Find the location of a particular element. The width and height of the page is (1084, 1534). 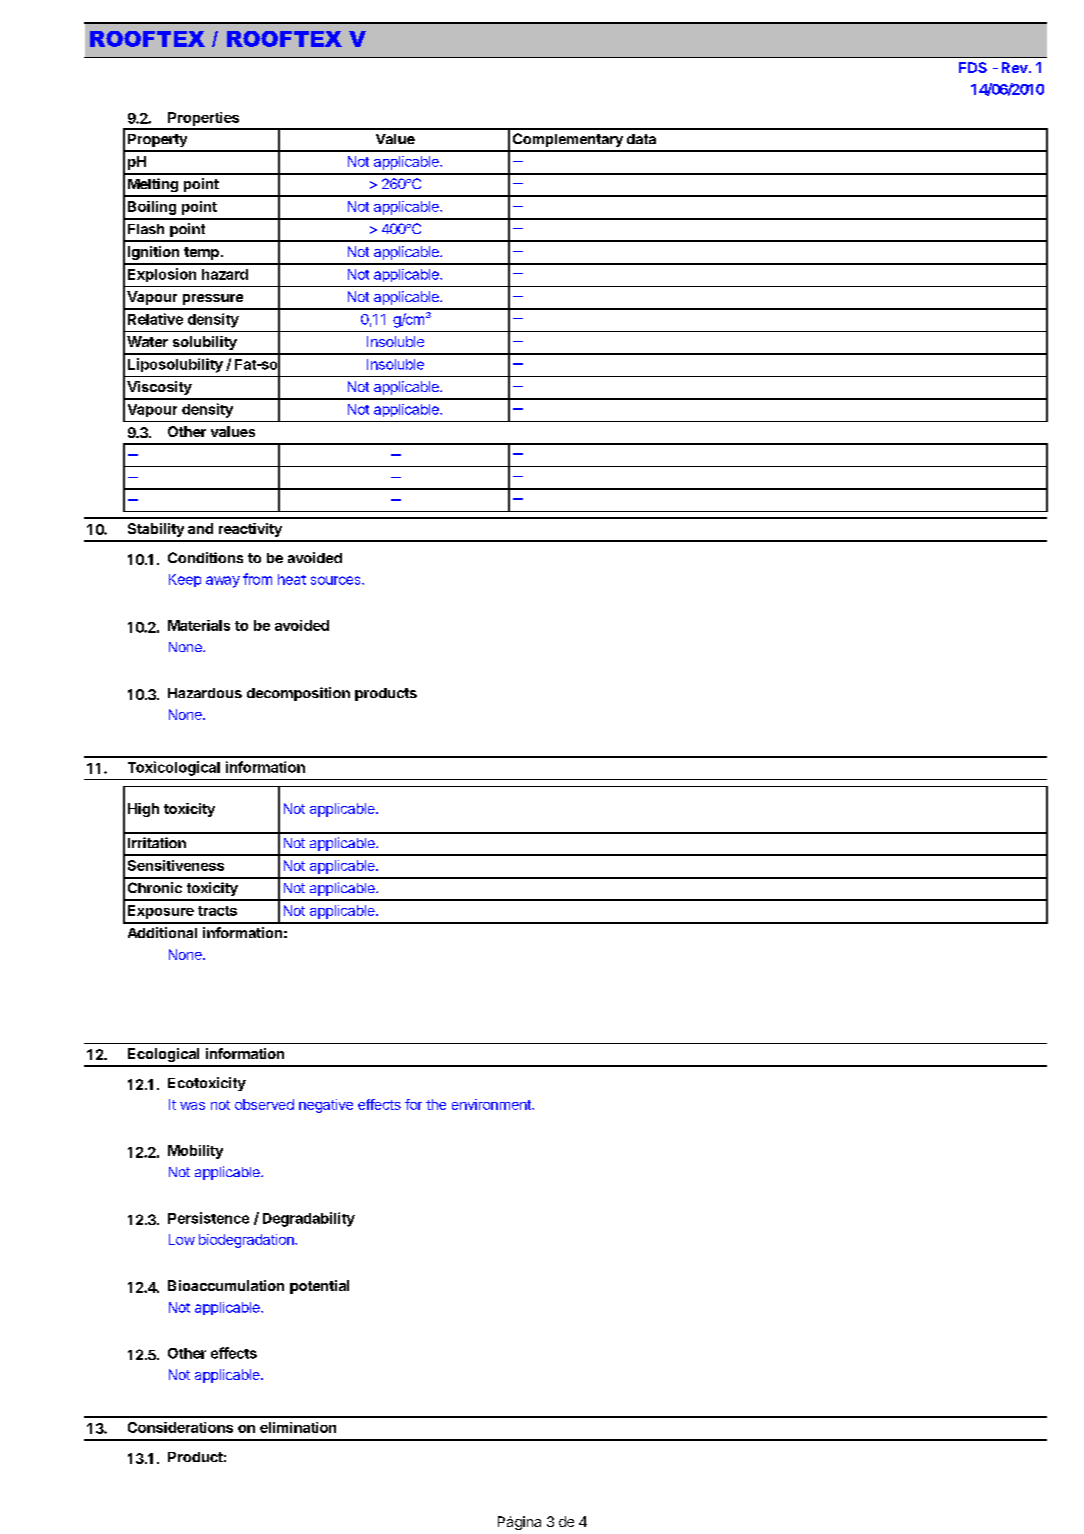

potential is located at coordinates (319, 1287).
